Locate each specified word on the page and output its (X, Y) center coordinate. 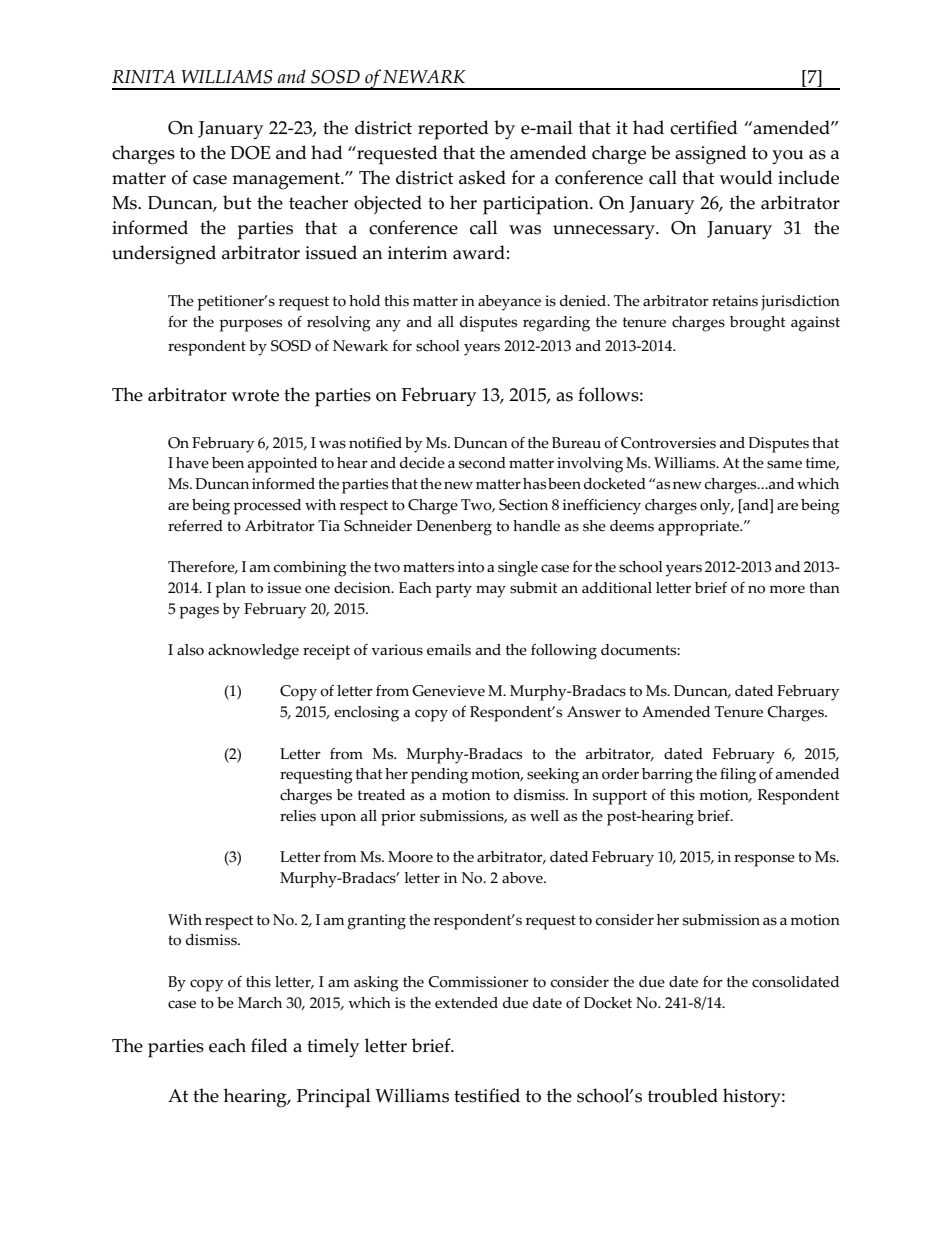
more (787, 589)
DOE (250, 153)
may (491, 591)
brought (758, 324)
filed (269, 1045)
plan (230, 590)
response (764, 860)
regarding (556, 324)
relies (298, 816)
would (746, 177)
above (523, 878)
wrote (255, 395)
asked (482, 177)
